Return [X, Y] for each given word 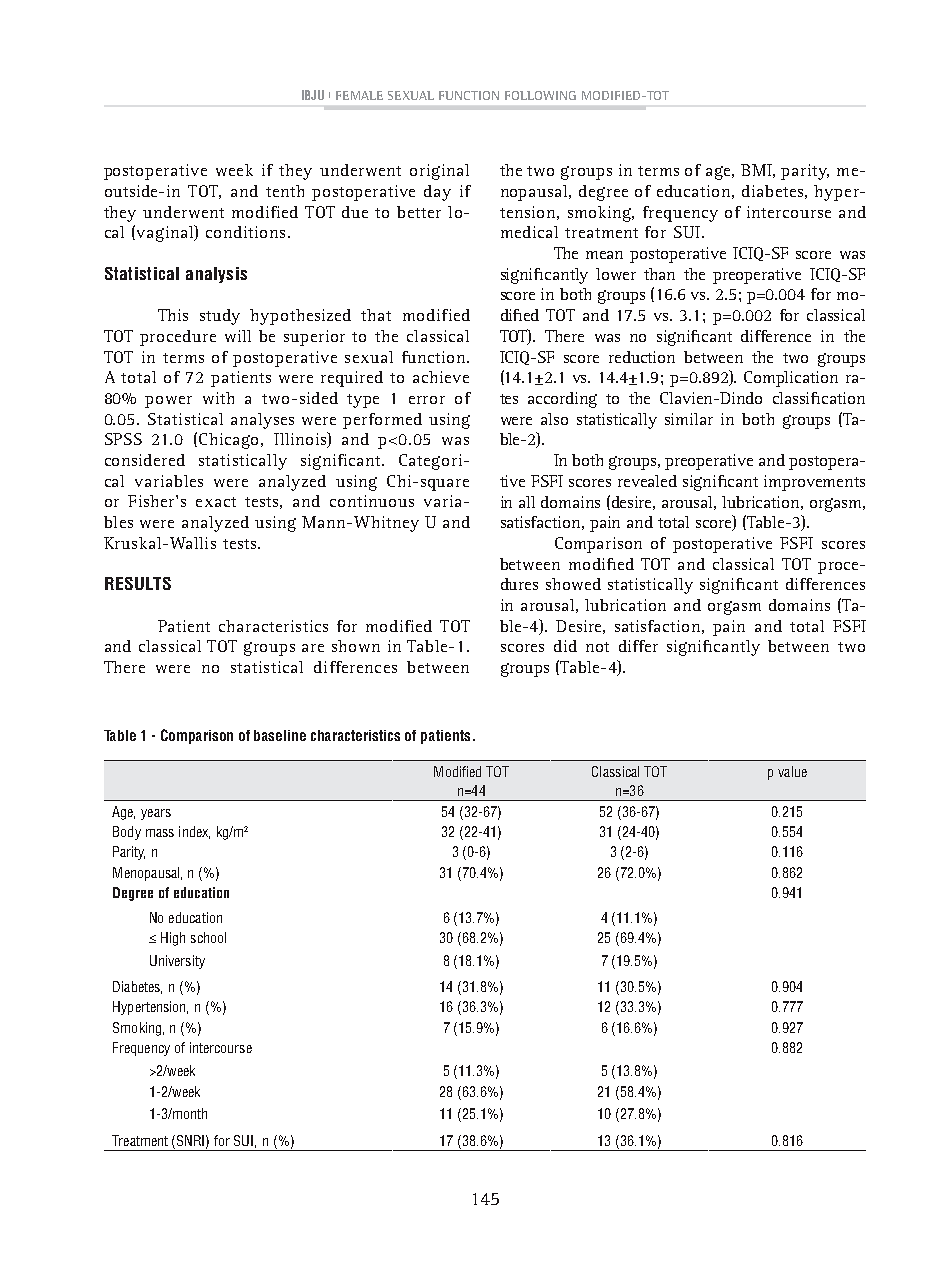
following [540, 95]
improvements [814, 483]
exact [216, 502]
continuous [372, 501]
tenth [285, 191]
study [220, 317]
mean [604, 255]
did [565, 646]
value [792, 771]
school [208, 937]
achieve [441, 377]
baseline [280, 735]
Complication [791, 379]
